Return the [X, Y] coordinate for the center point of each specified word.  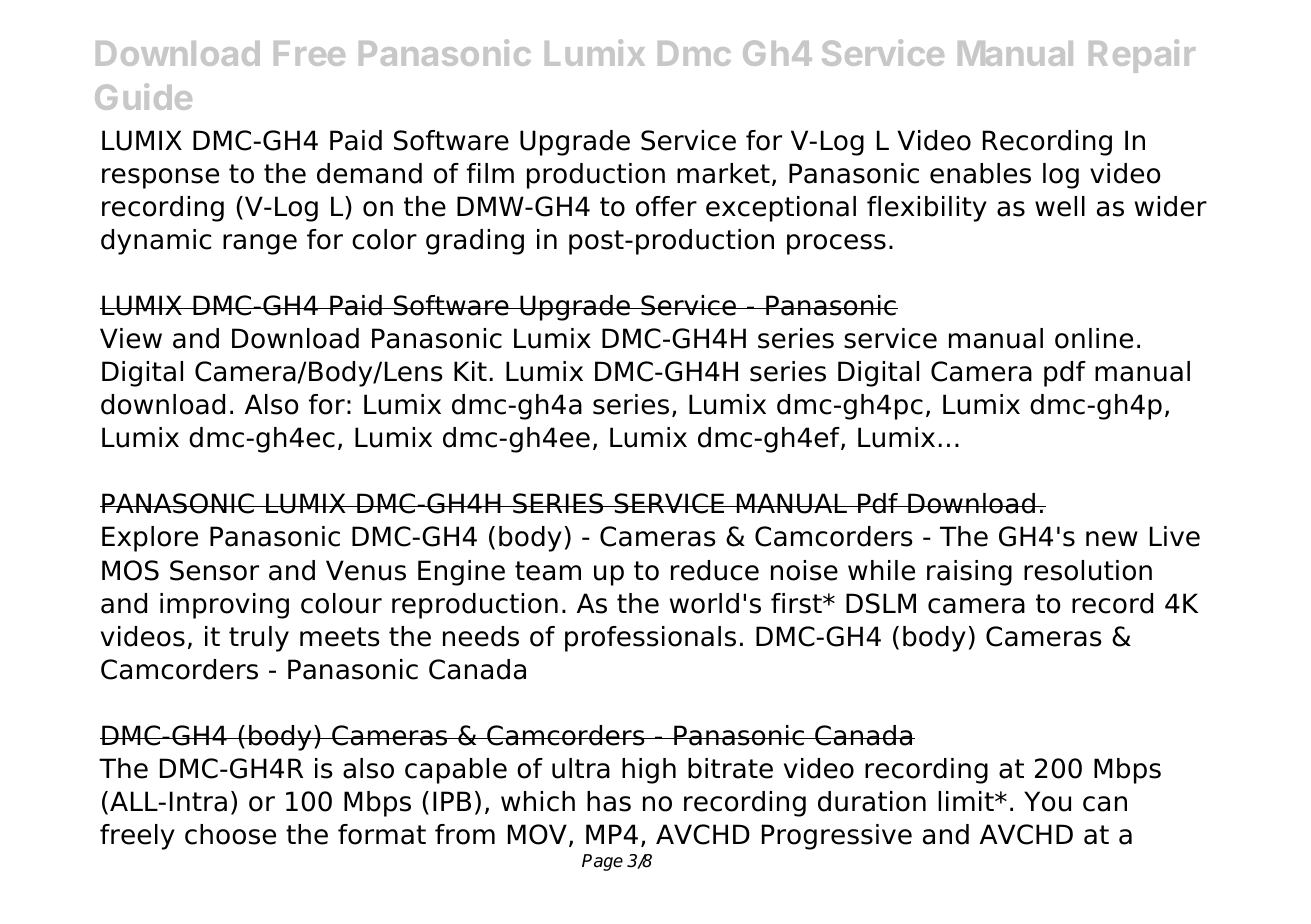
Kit [470, 371]
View [131, 338]
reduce [715, 570]
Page [602, 862]
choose [230, 834]
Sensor [214, 570]
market [723, 173]
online [1094, 338]
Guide [143, 96]
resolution [1088, 570]
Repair [1142, 56]
